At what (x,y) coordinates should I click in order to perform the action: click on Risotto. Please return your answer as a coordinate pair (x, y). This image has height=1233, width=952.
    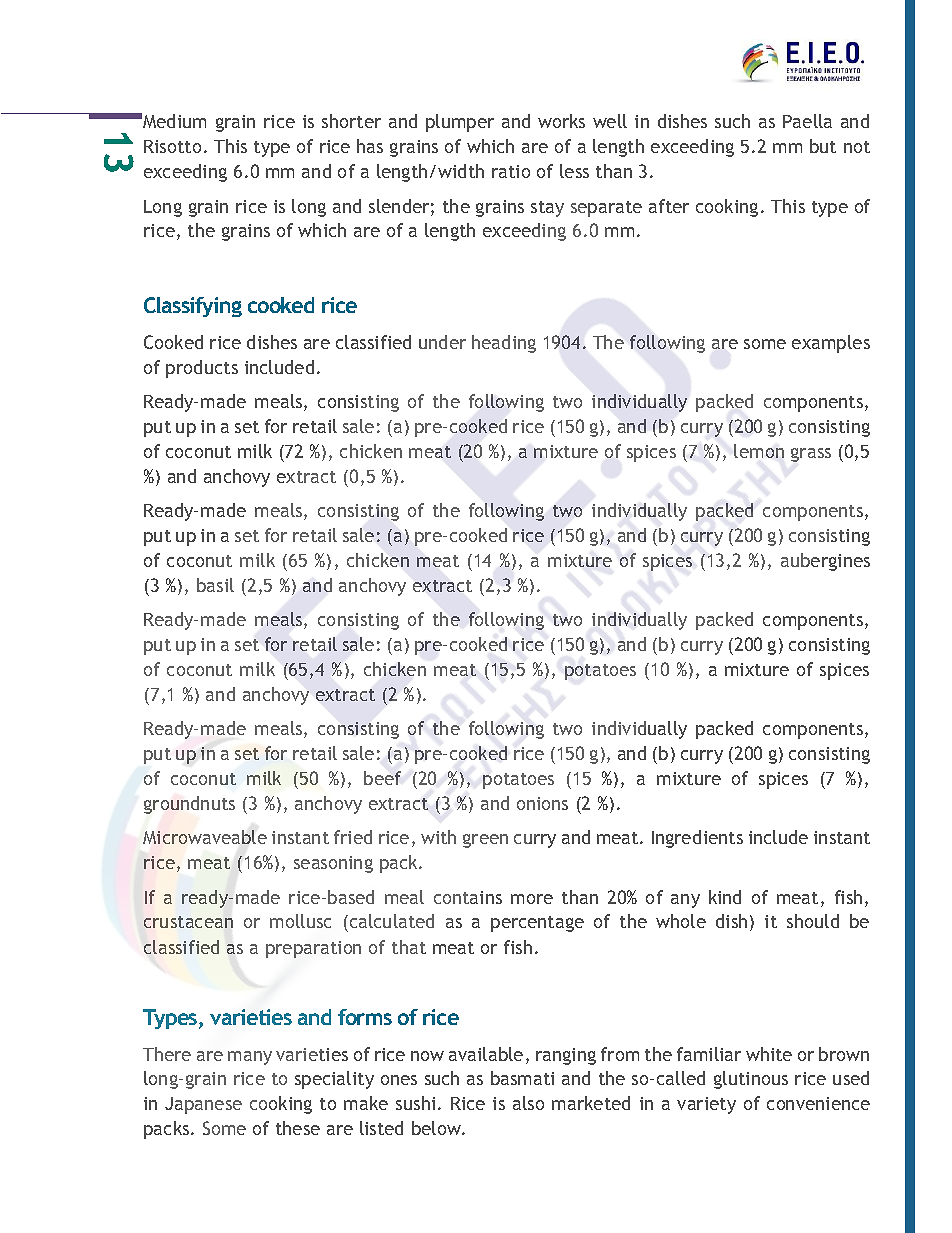
    Looking at the image, I should click on (172, 146).
